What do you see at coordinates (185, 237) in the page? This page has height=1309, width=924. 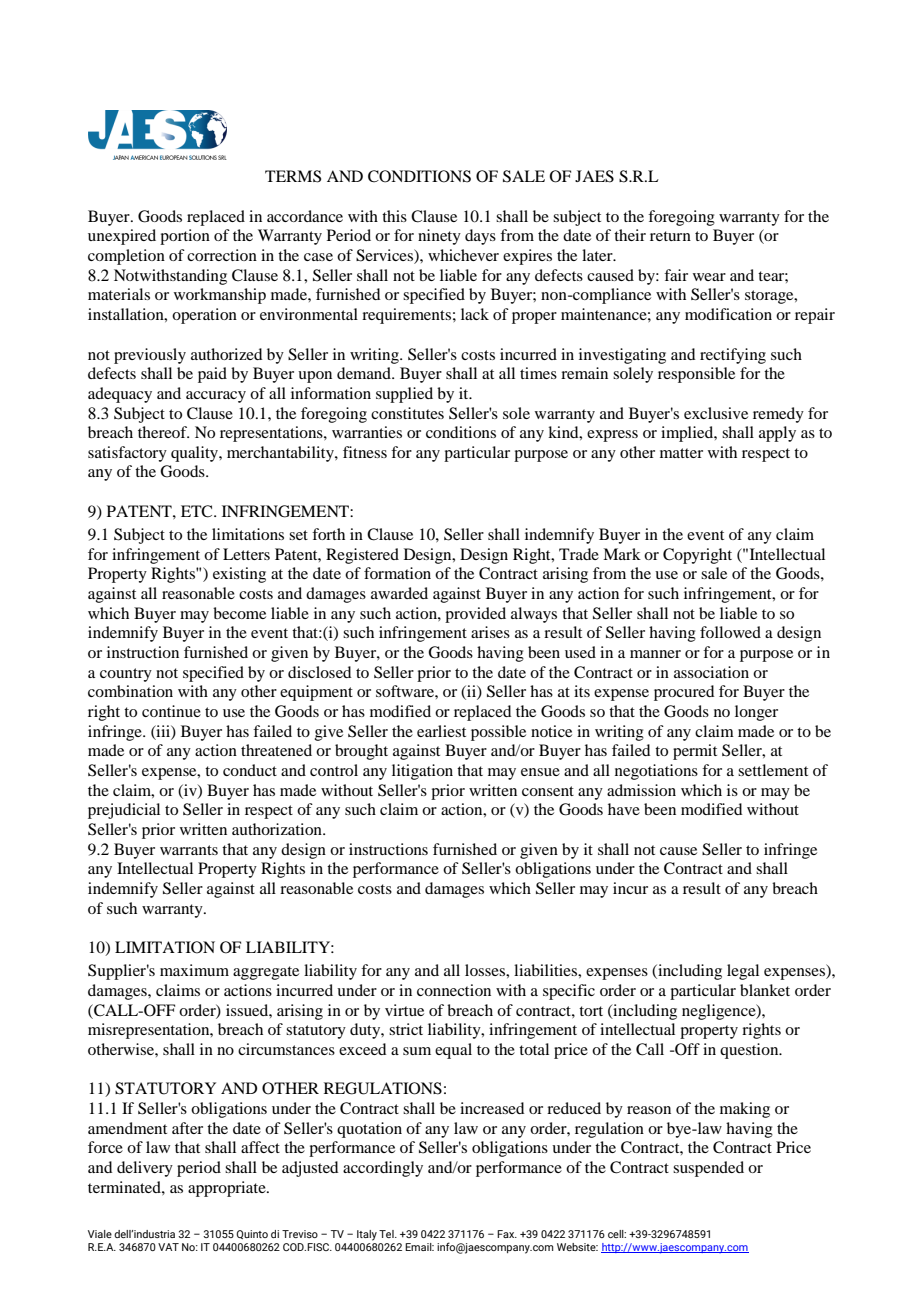 I see `portion` at bounding box center [185, 237].
